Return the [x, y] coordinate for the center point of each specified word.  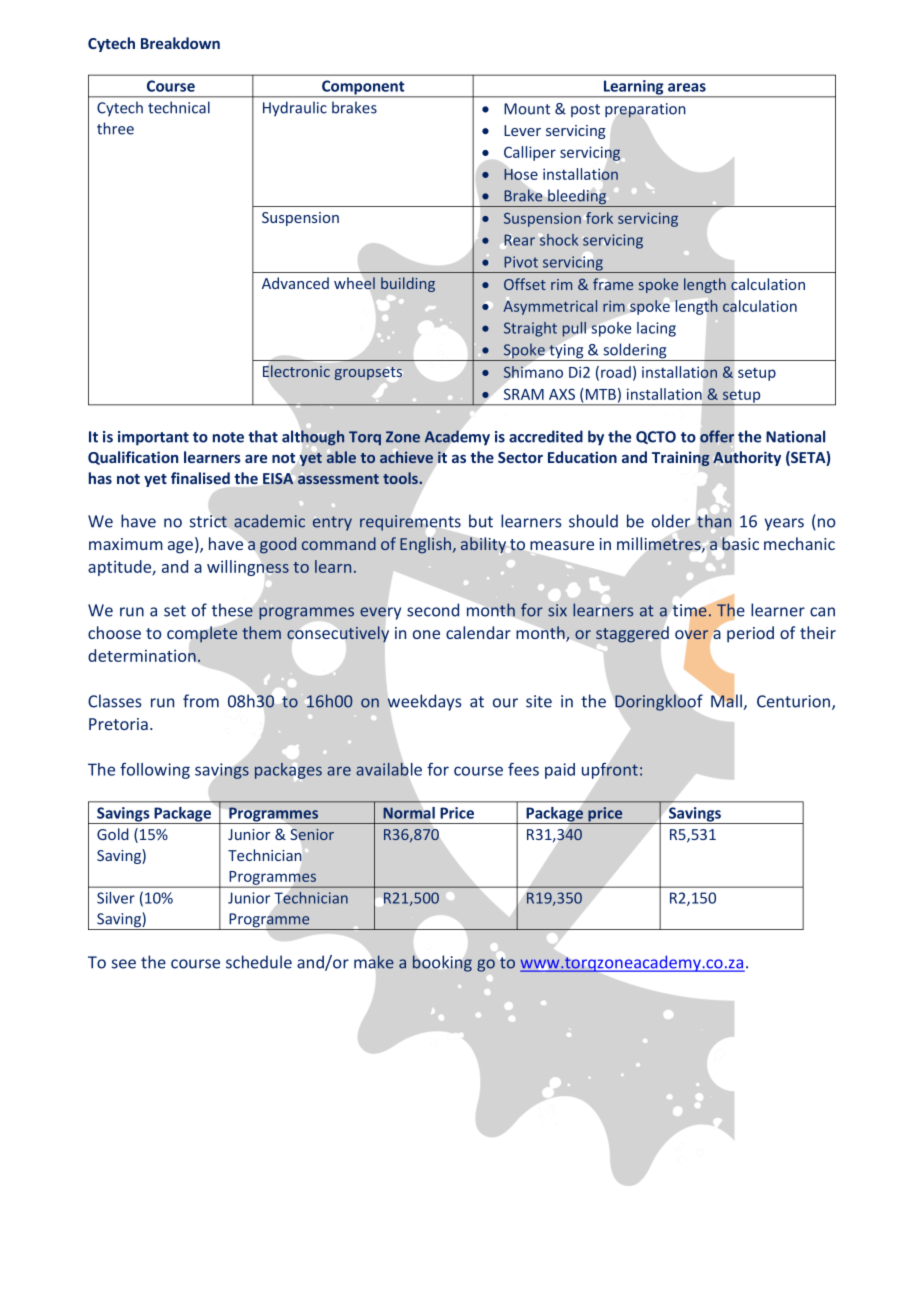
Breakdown [180, 43]
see [124, 964]
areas [687, 87]
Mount [527, 109]
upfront [610, 771]
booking [442, 963]
